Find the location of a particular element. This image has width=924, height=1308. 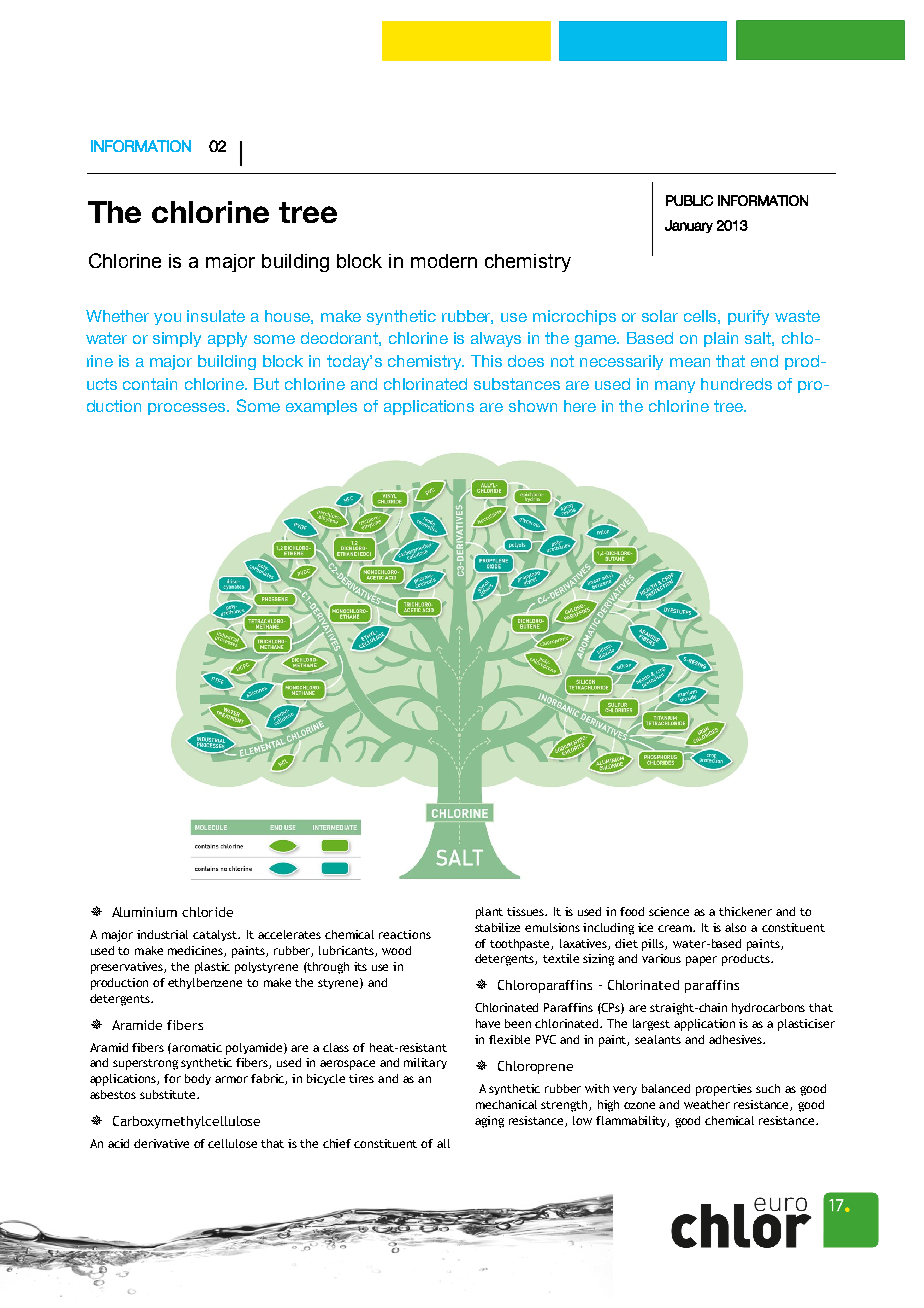

plant is located at coordinates (489, 913).
